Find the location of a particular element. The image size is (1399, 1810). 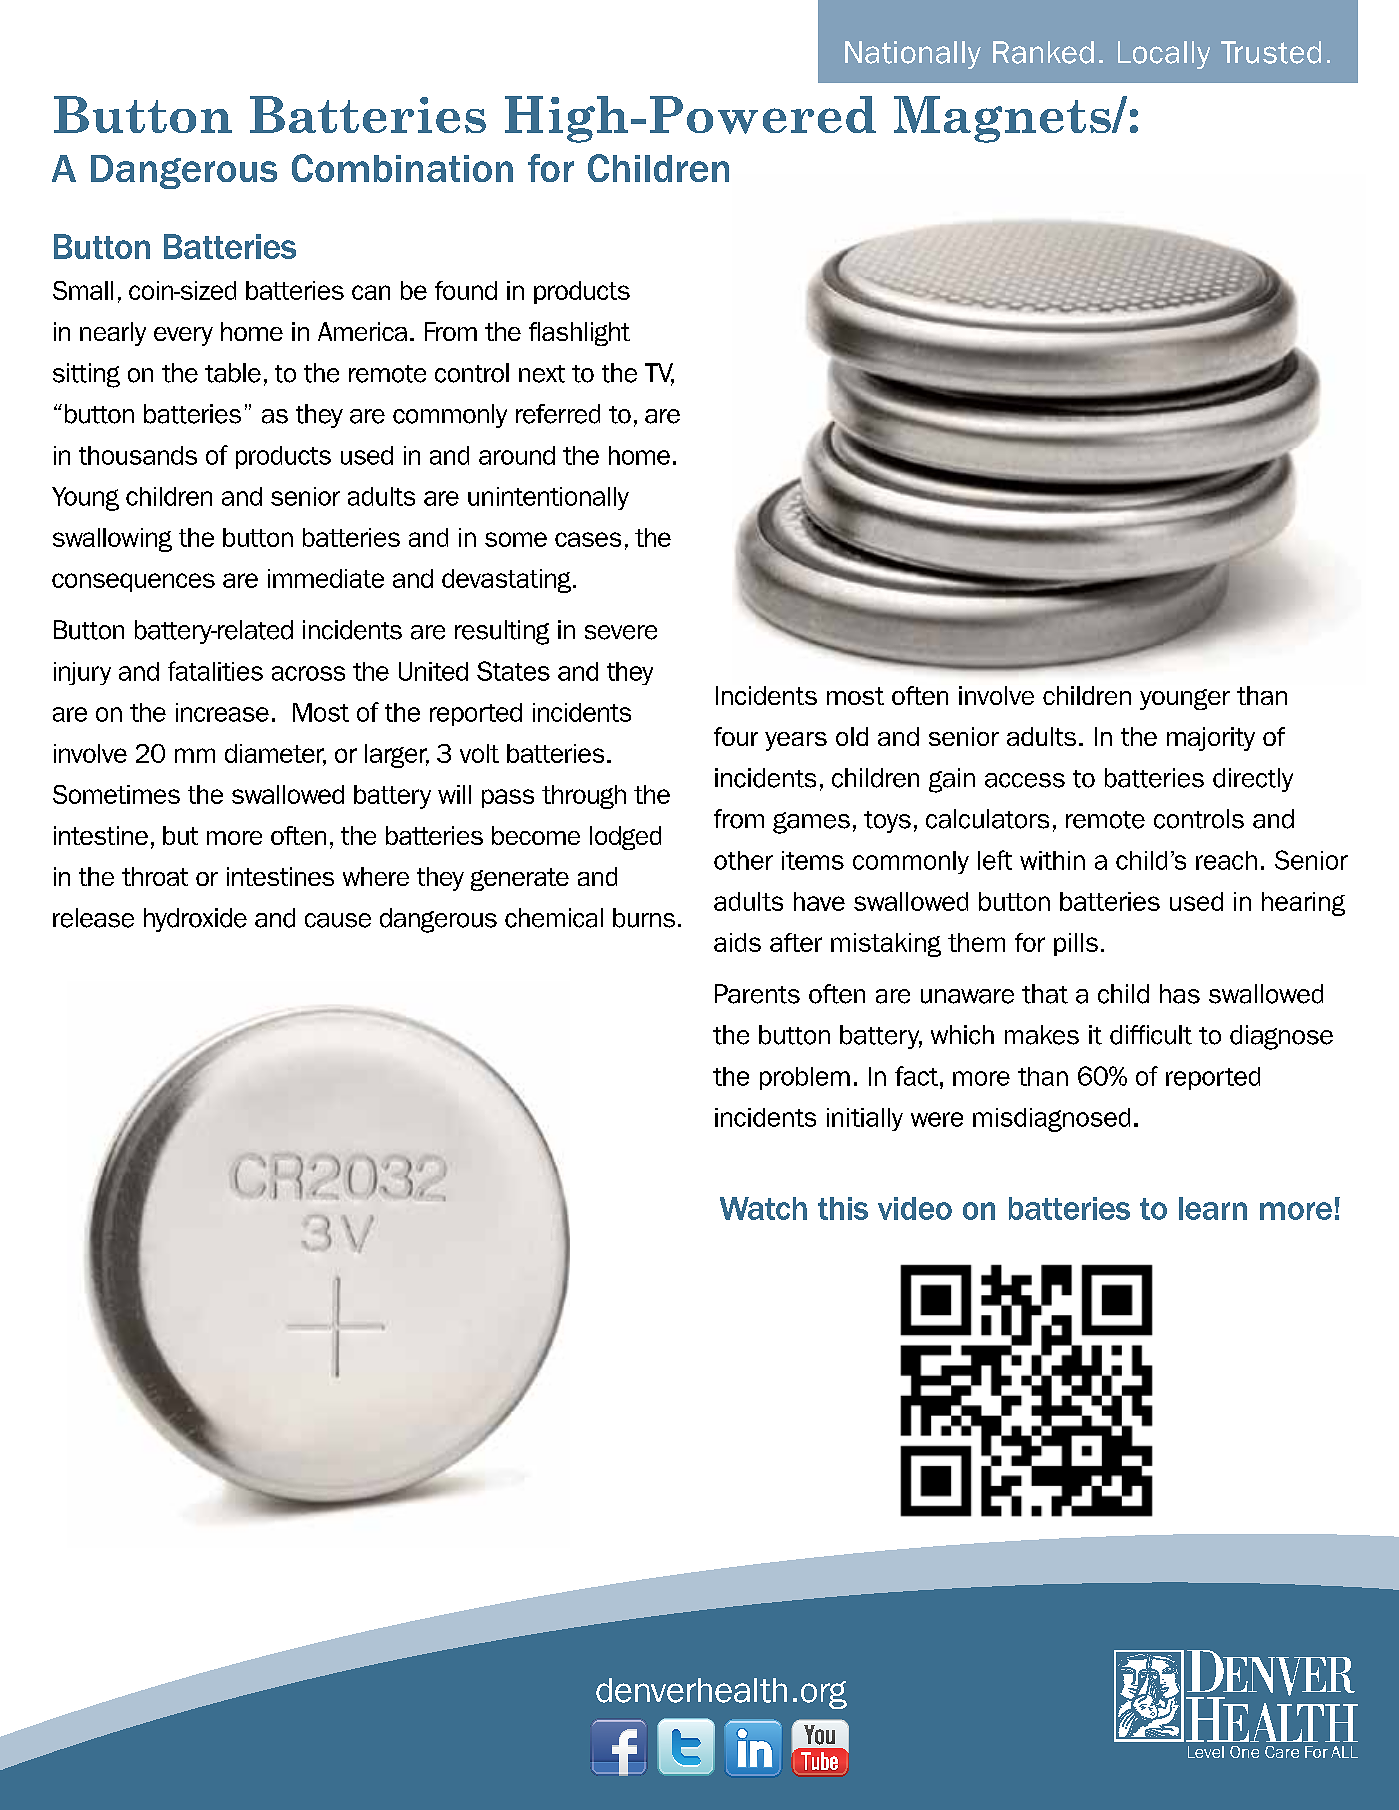

Nationally is located at coordinates (913, 55).
